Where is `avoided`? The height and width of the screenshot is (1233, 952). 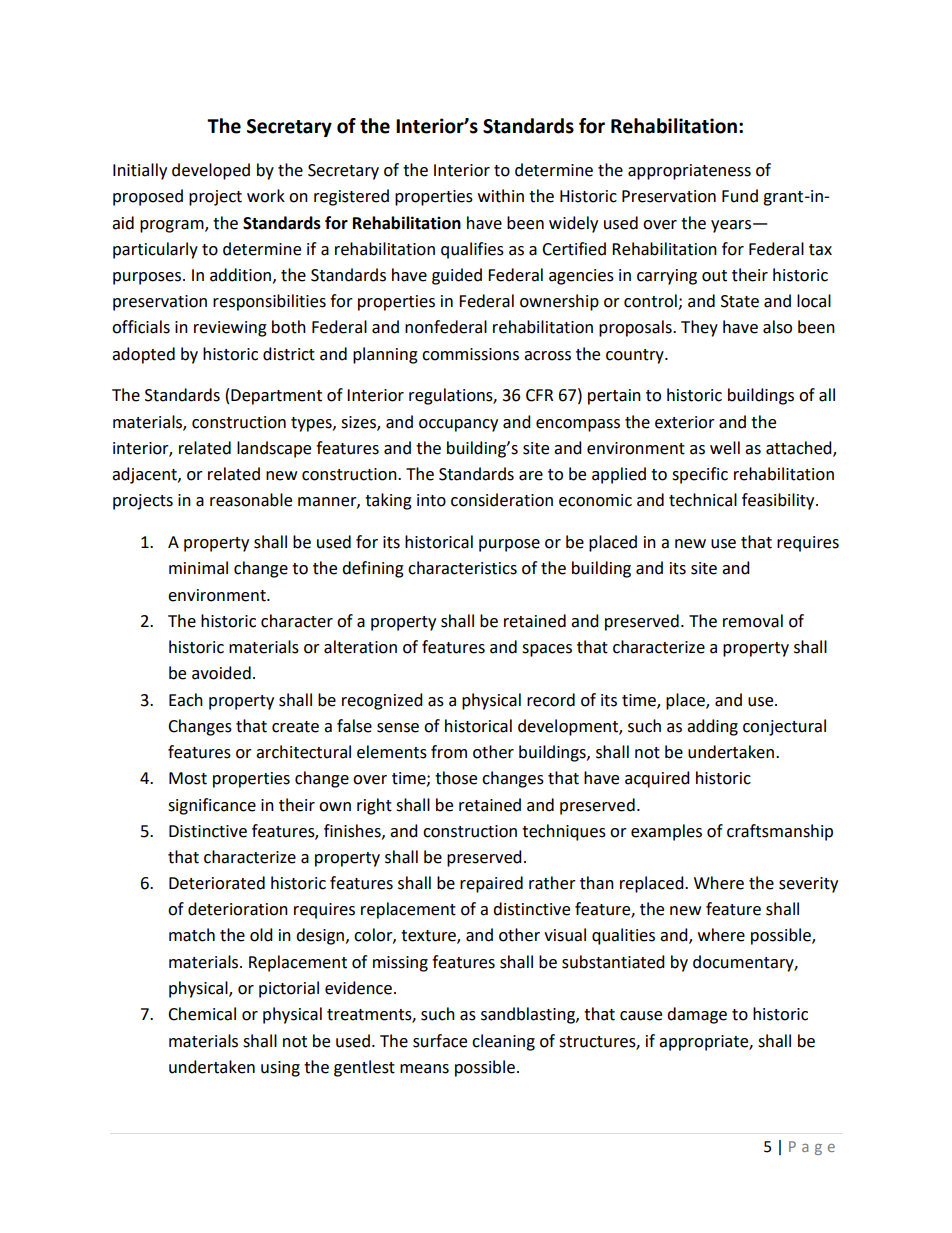 avoided is located at coordinates (221, 673).
